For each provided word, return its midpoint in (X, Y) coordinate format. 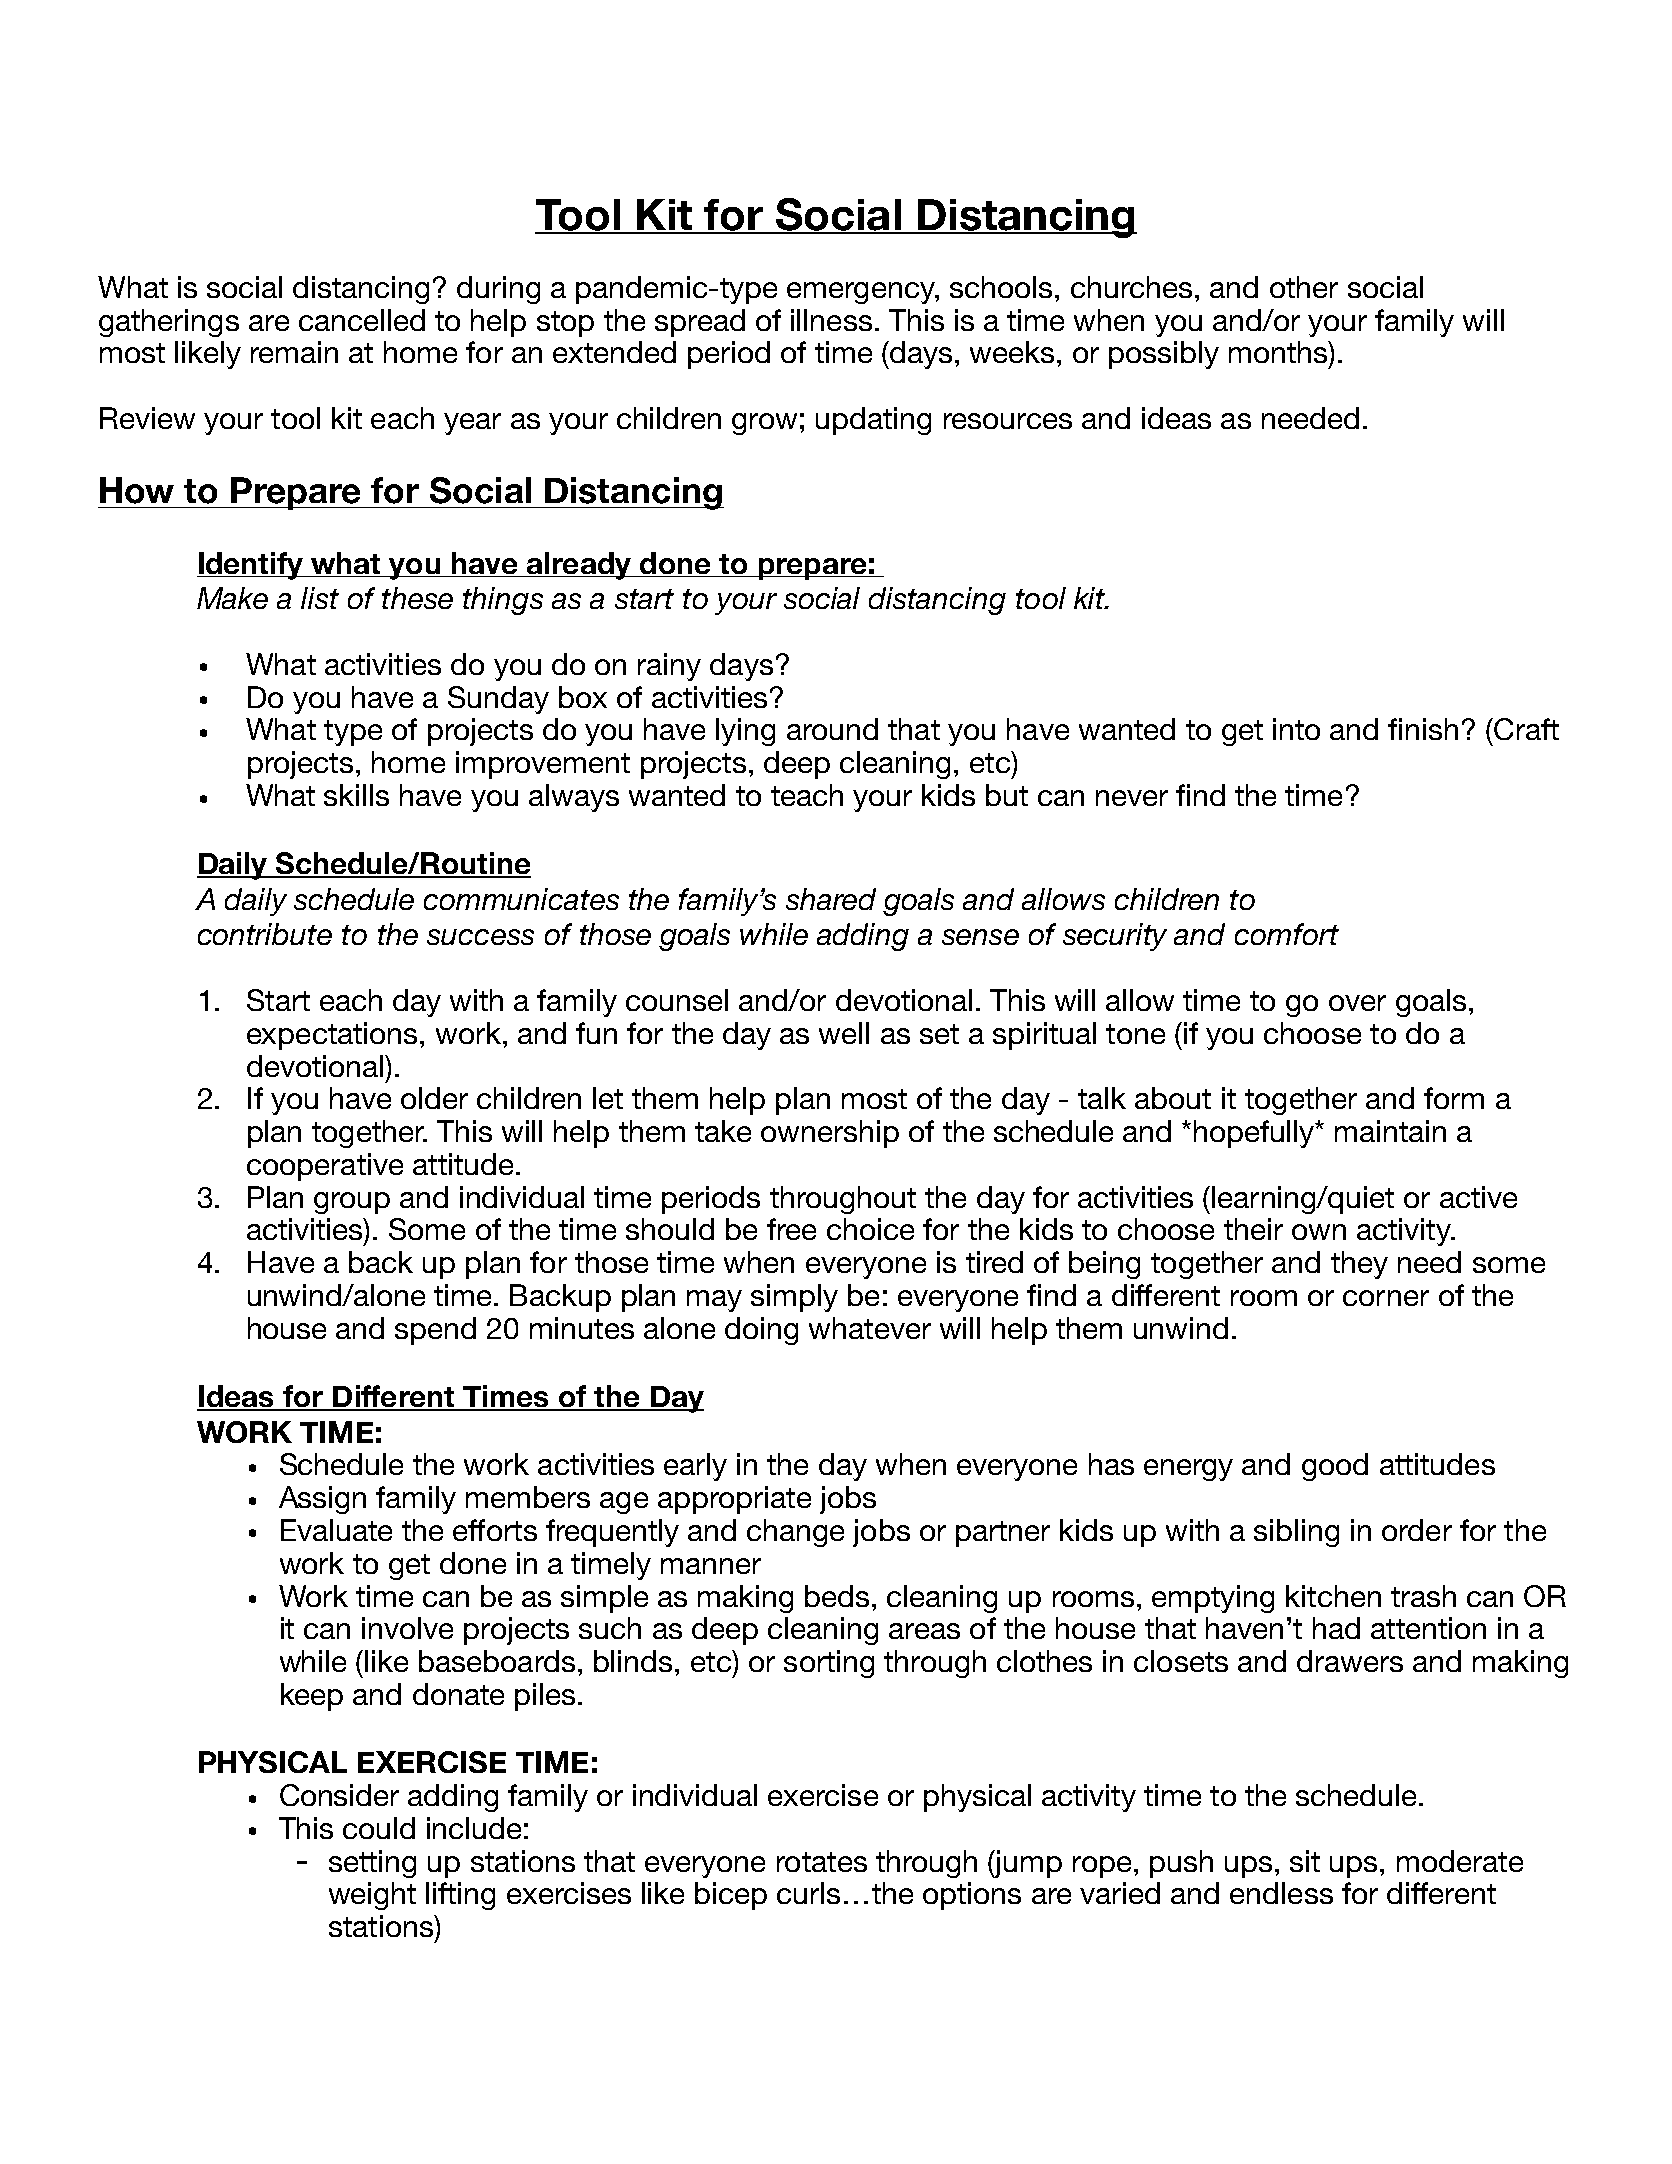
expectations (332, 1036)
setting (372, 1864)
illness (831, 320)
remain (294, 352)
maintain (1390, 1131)
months (1279, 352)
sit (1305, 1861)
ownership (830, 1134)
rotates (822, 1862)
